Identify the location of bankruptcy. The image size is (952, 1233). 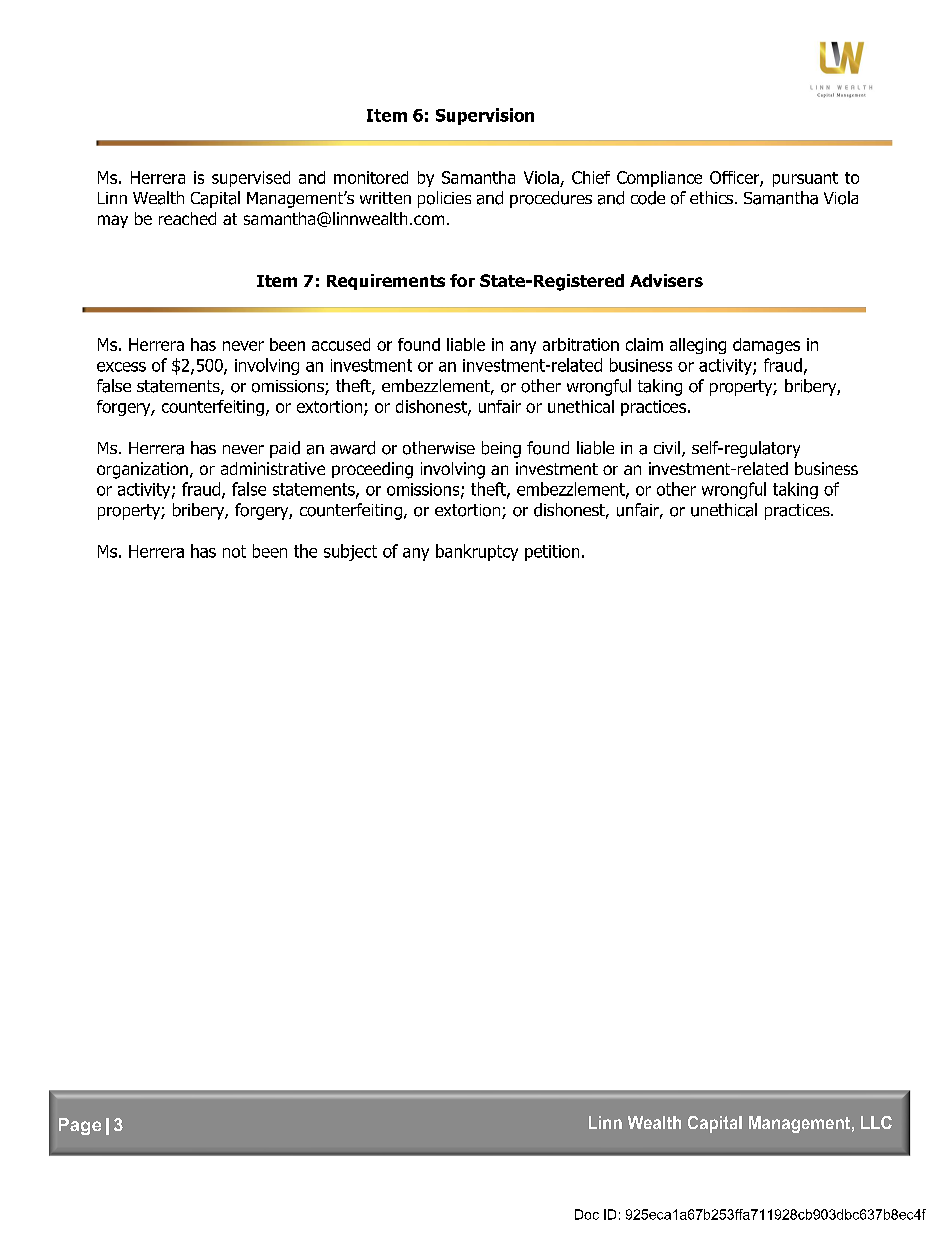
(477, 552).
